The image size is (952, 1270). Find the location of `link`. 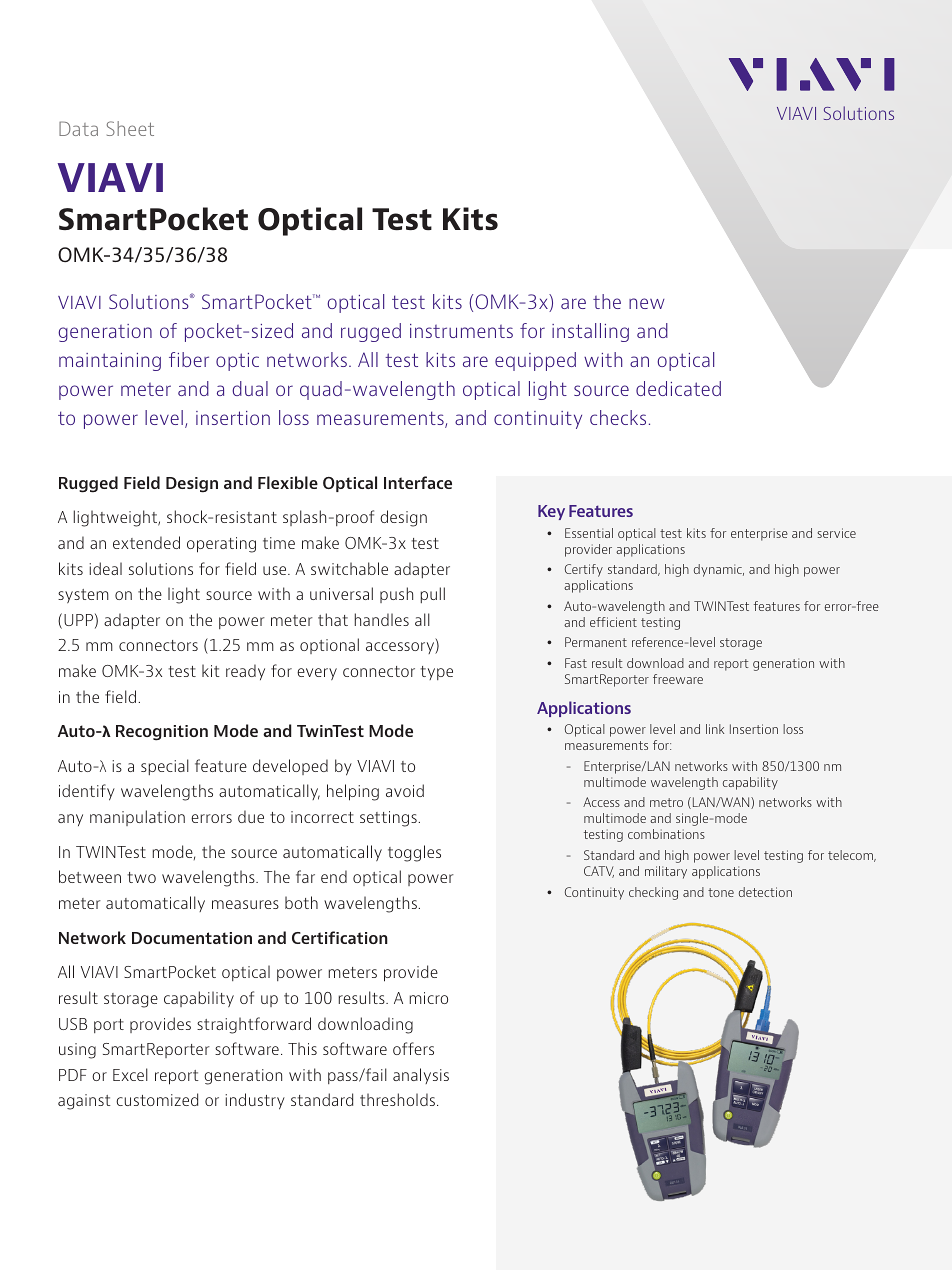

link is located at coordinates (715, 729).
